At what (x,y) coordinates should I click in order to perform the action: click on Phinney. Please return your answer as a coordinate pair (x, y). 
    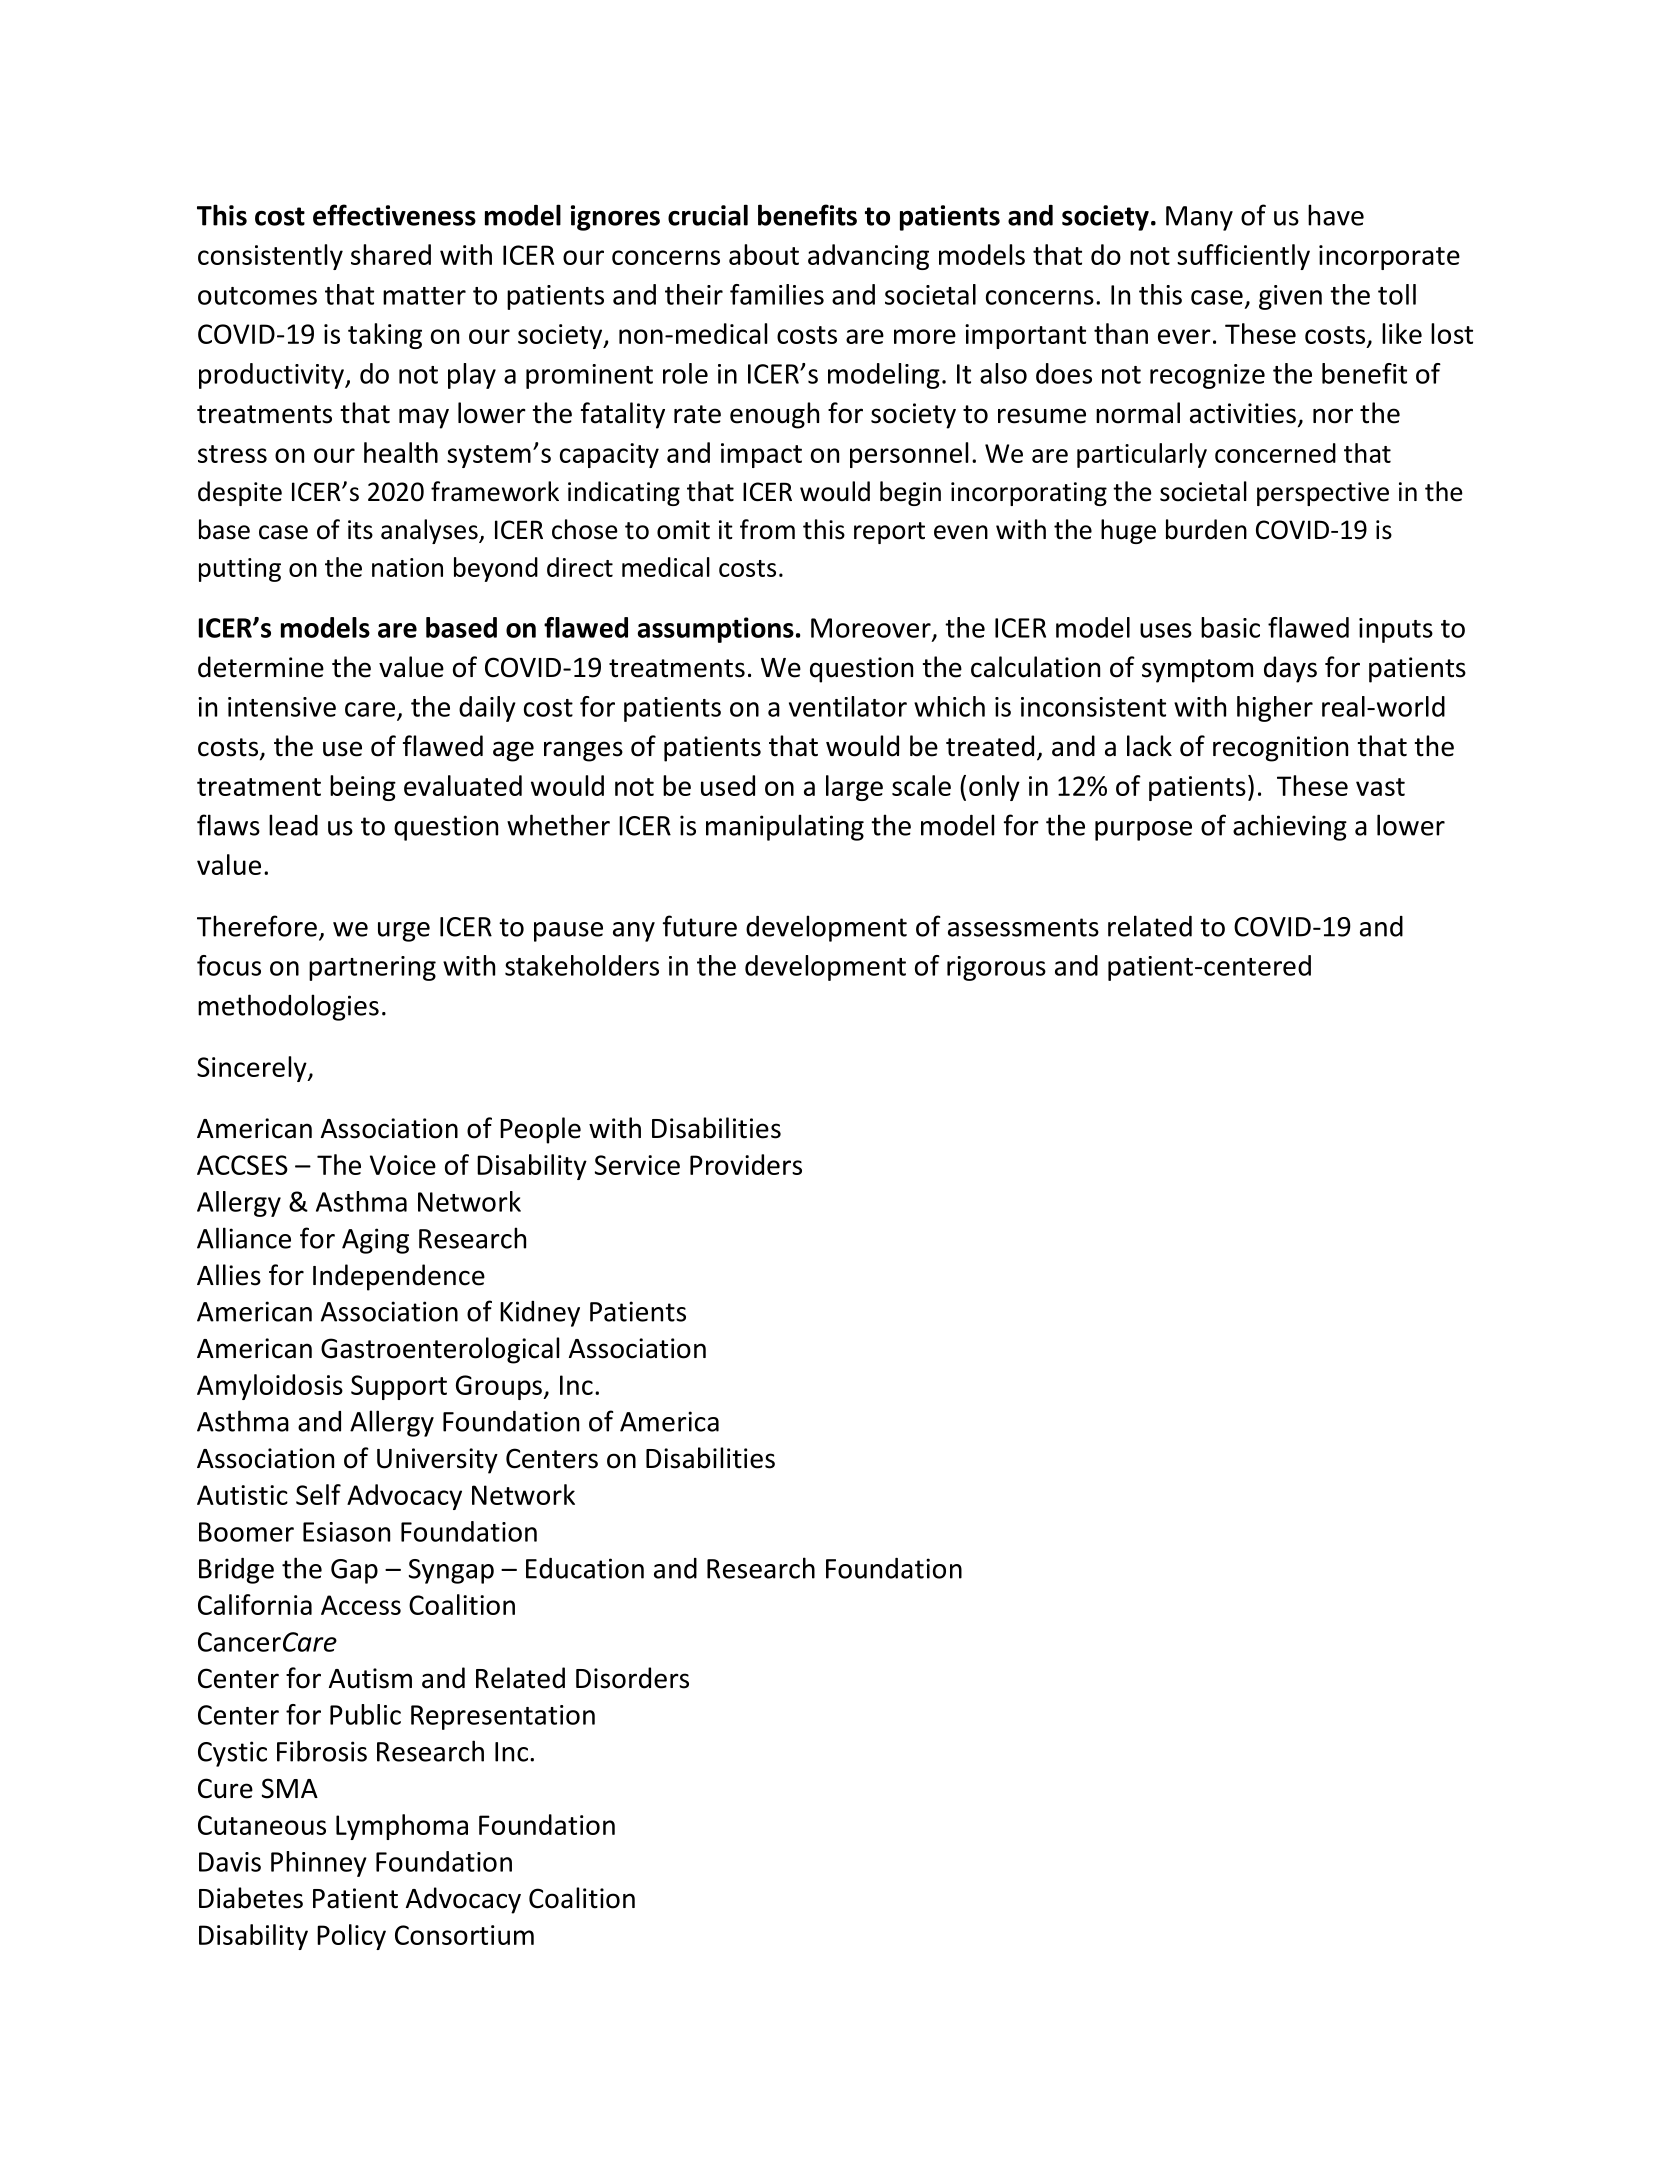
    Looking at the image, I should click on (319, 1864).
